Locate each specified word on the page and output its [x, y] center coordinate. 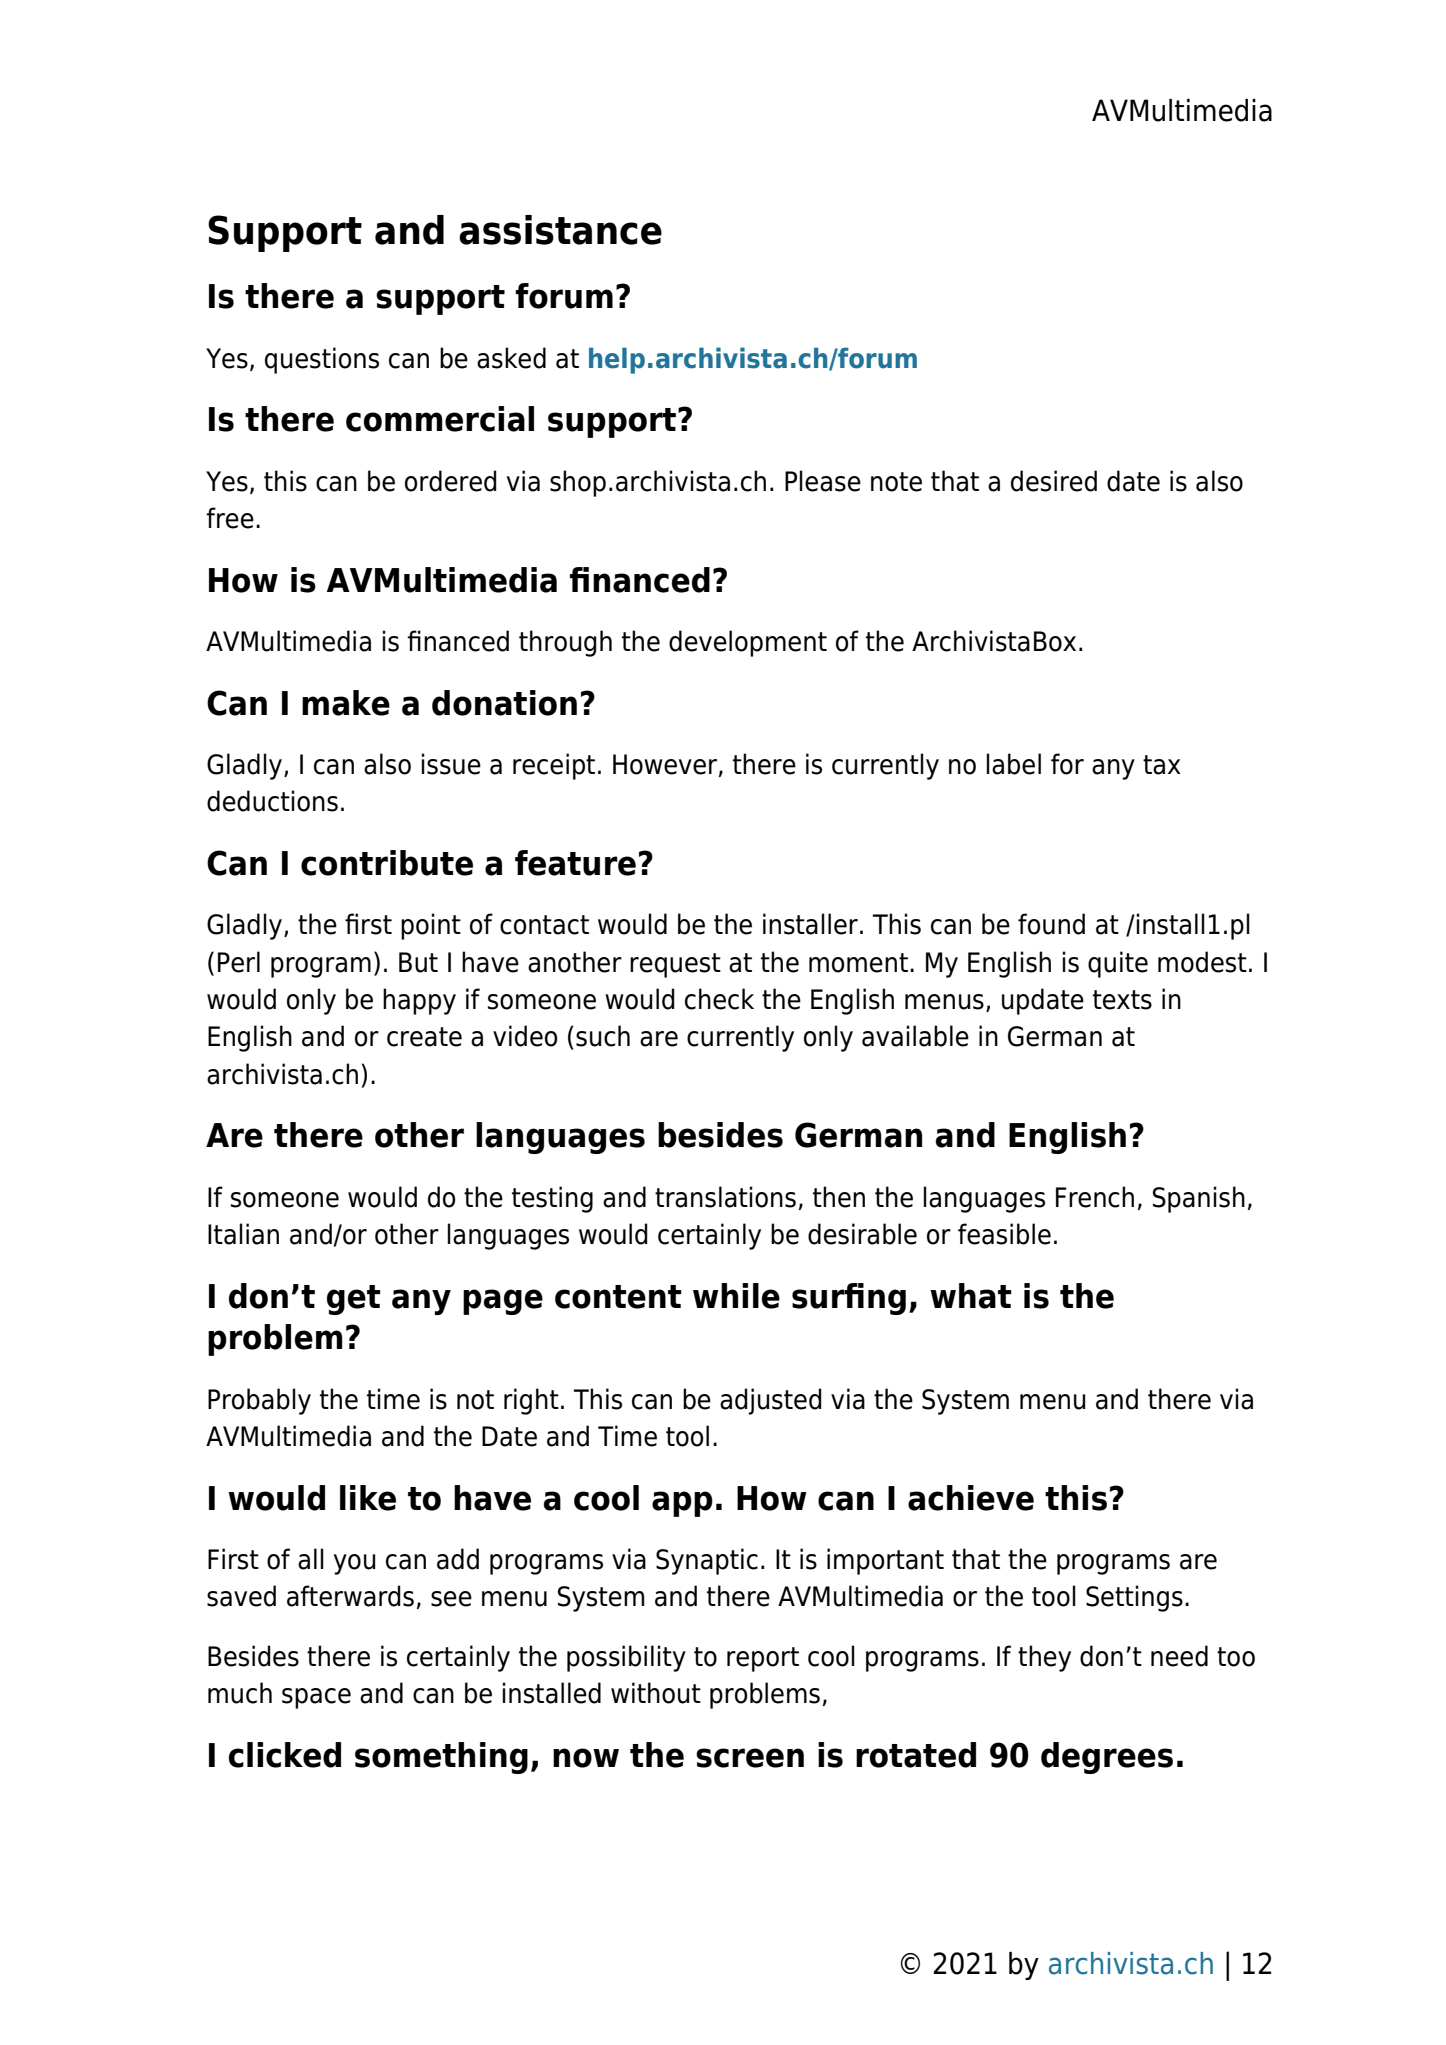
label [1013, 764]
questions [322, 360]
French [1095, 1197]
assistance [560, 230]
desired [1054, 481]
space [316, 1698]
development [748, 643]
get [354, 1300]
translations [725, 1197]
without [656, 1693]
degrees [1107, 1758]
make [346, 703]
